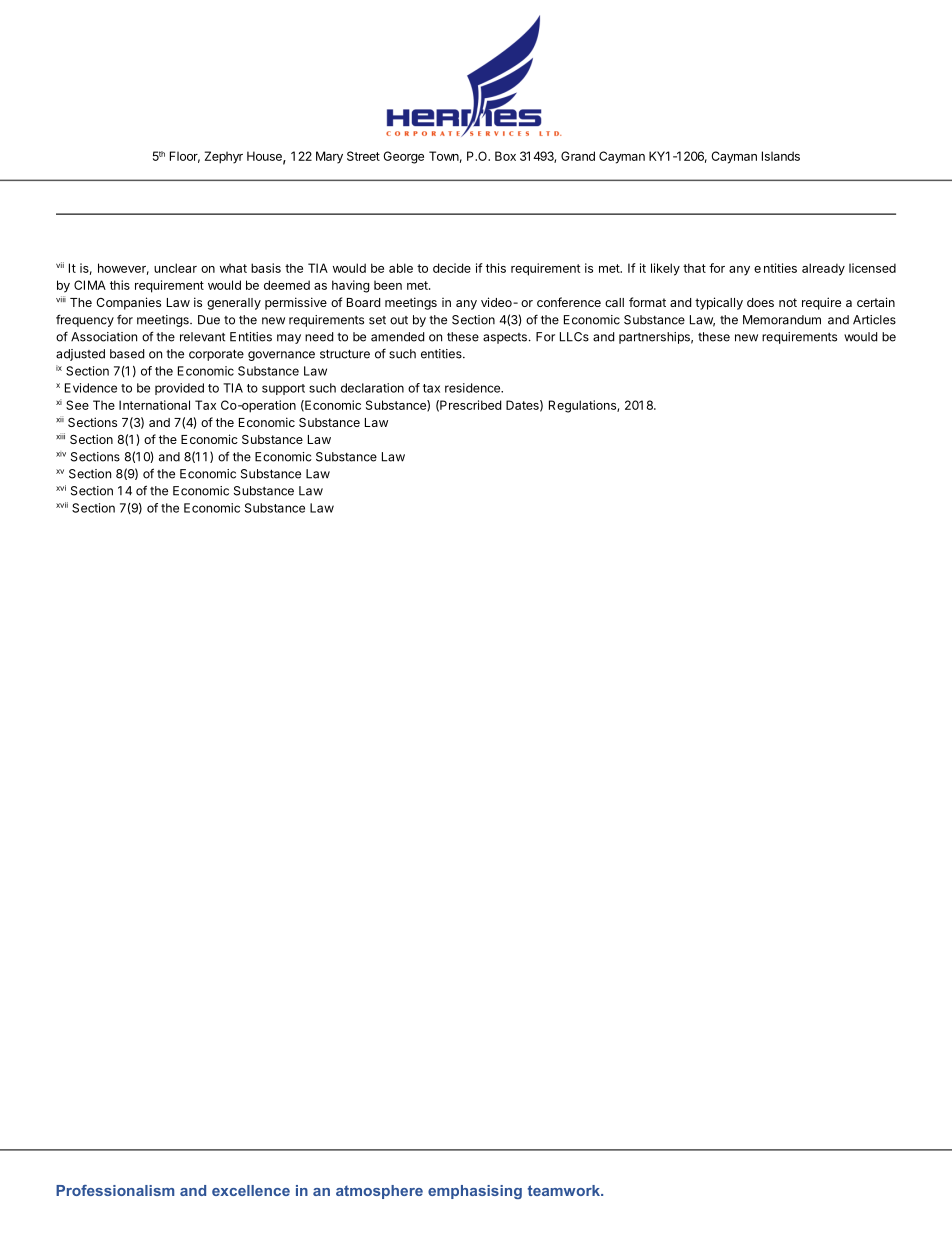 The width and height of the screenshot is (952, 1233). Describe the element at coordinates (115, 1190) in the screenshot. I see `Professionalism` at that location.
